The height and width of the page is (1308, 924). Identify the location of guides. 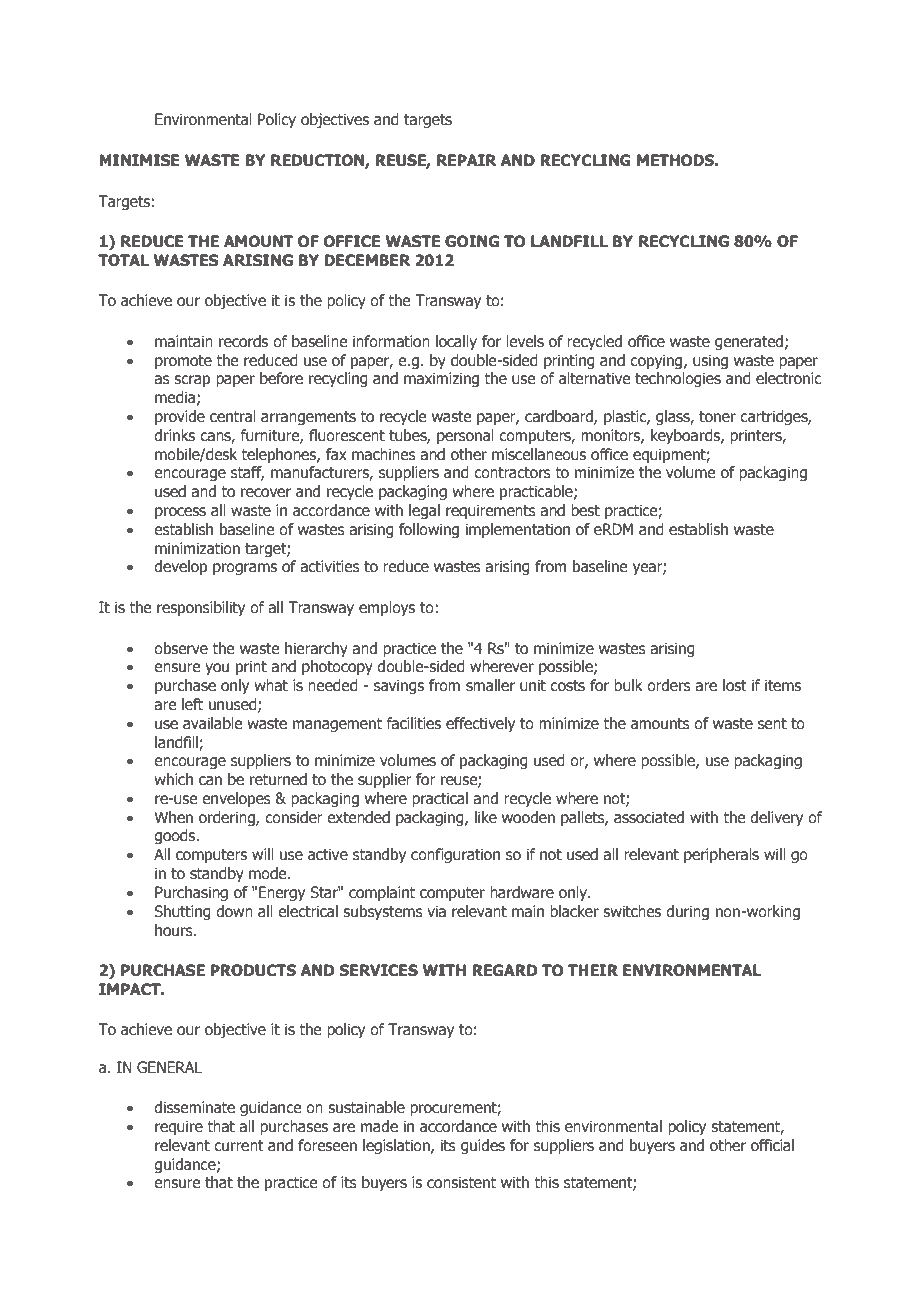
(483, 1146).
